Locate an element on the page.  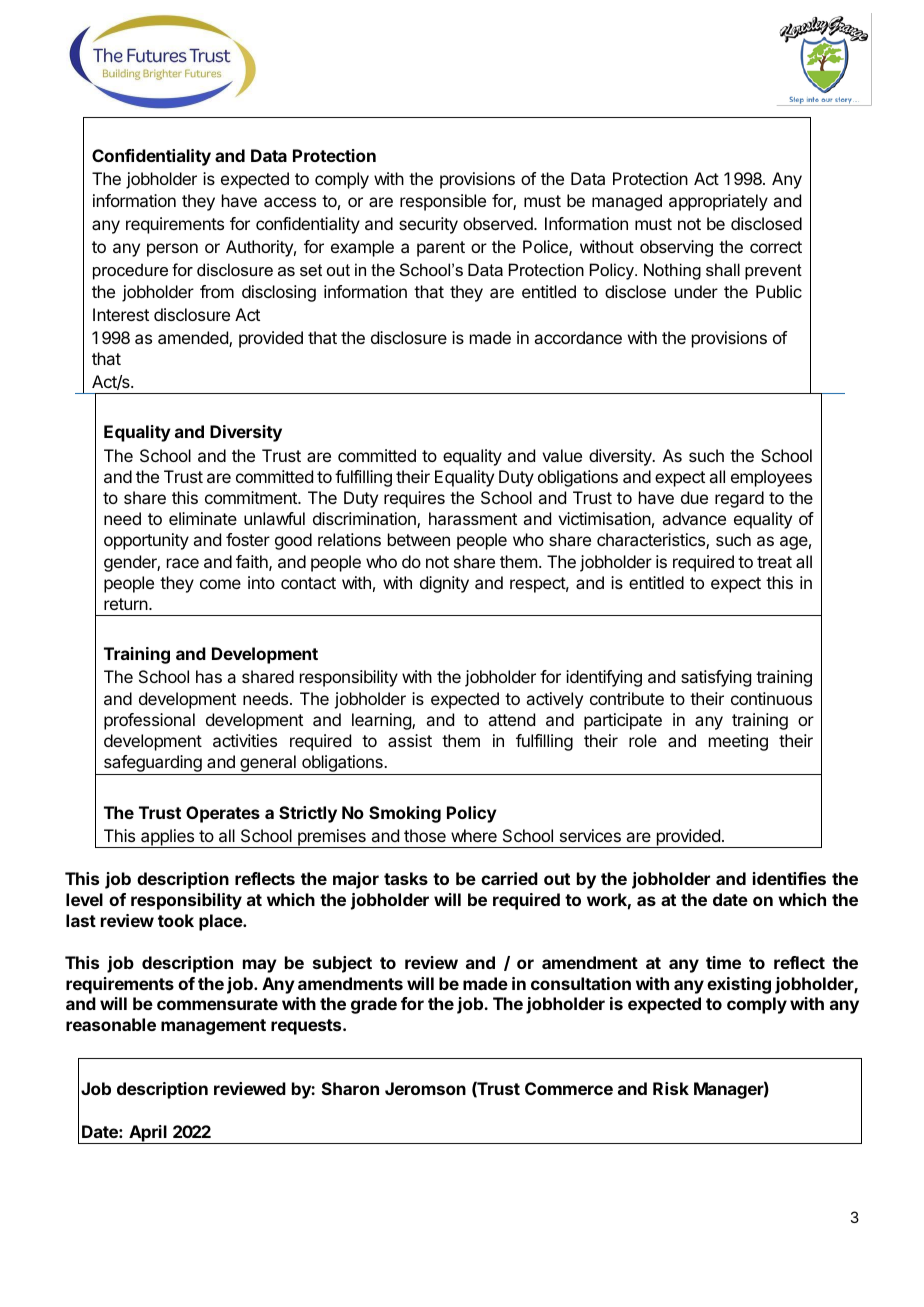
April is located at coordinates (148, 1134).
